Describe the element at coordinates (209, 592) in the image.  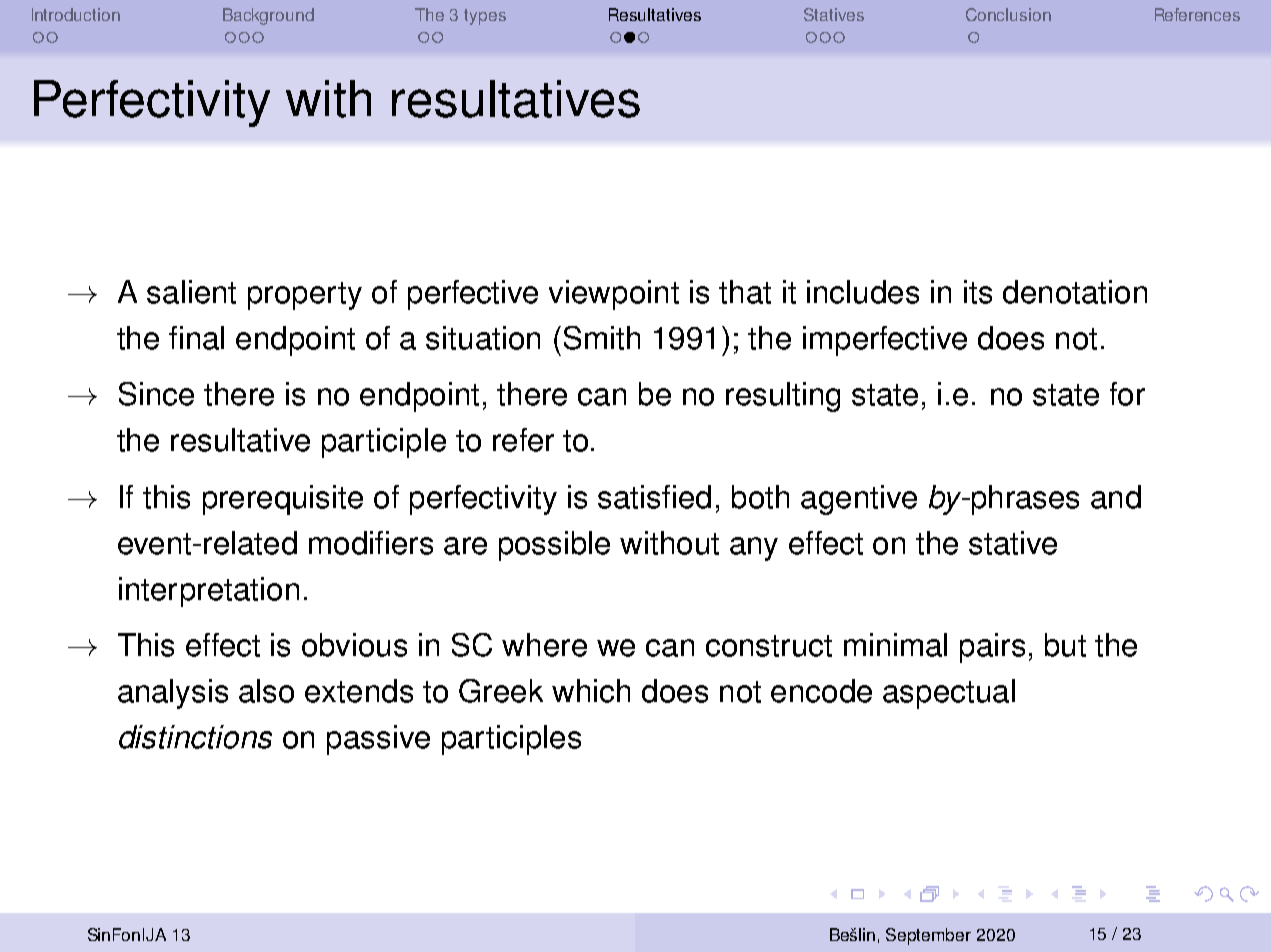
I see `interpretation` at that location.
